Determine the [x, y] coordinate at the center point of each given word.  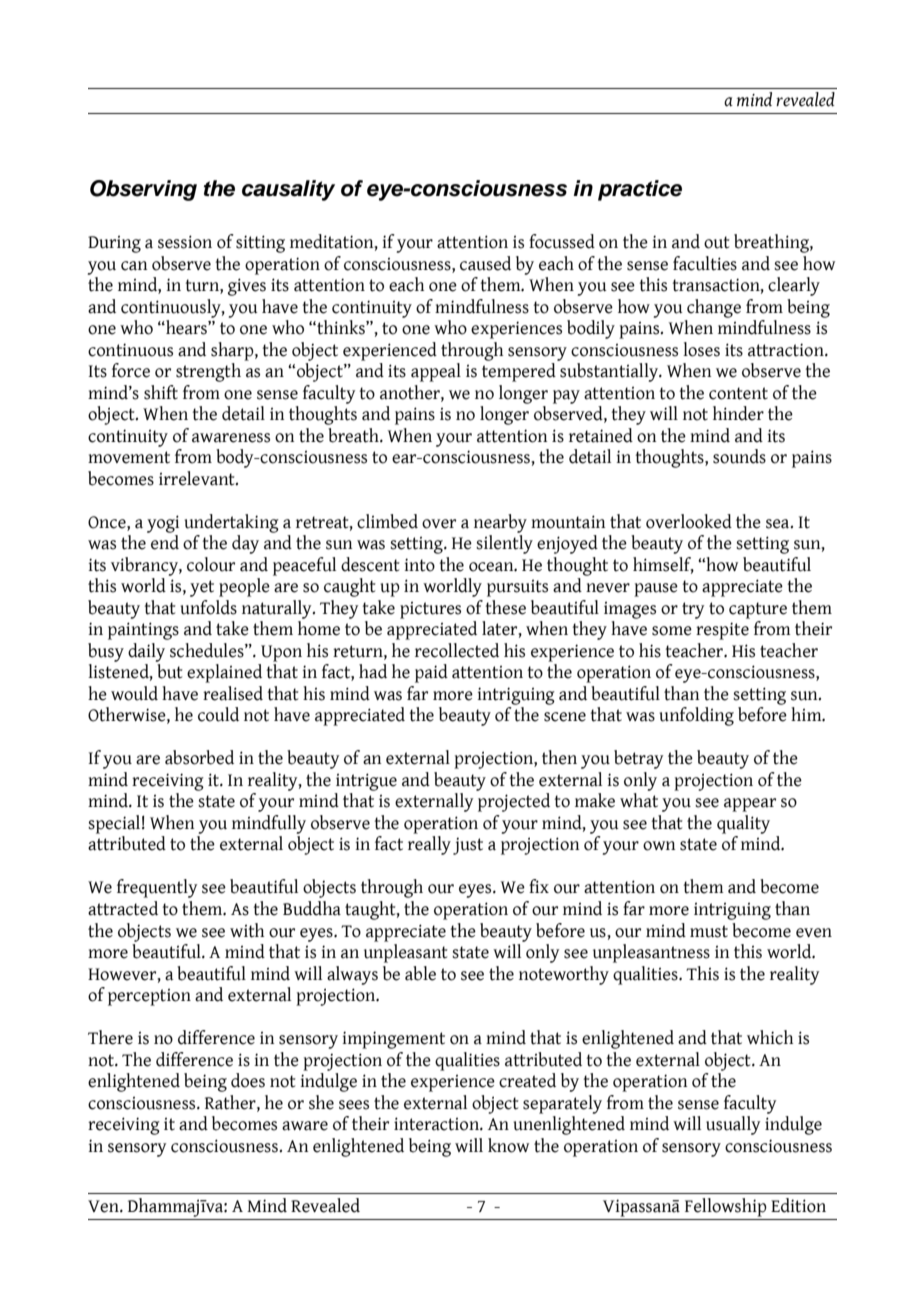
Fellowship [726, 1207]
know [508, 1145]
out [717, 242]
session [185, 242]
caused [485, 263]
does [248, 1080]
